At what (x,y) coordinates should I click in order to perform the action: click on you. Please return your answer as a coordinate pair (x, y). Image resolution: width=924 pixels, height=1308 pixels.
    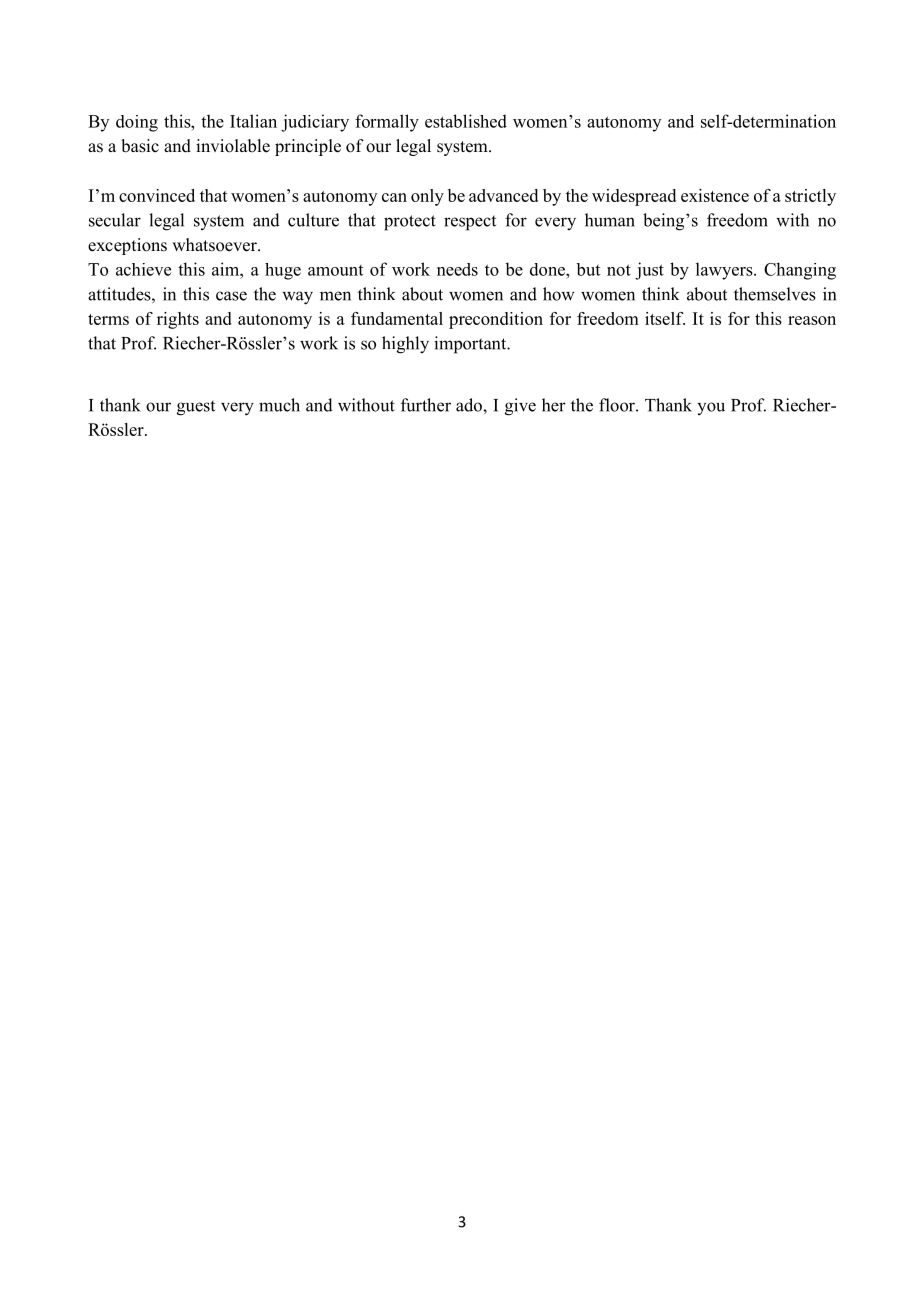
    Looking at the image, I should click on (711, 408).
